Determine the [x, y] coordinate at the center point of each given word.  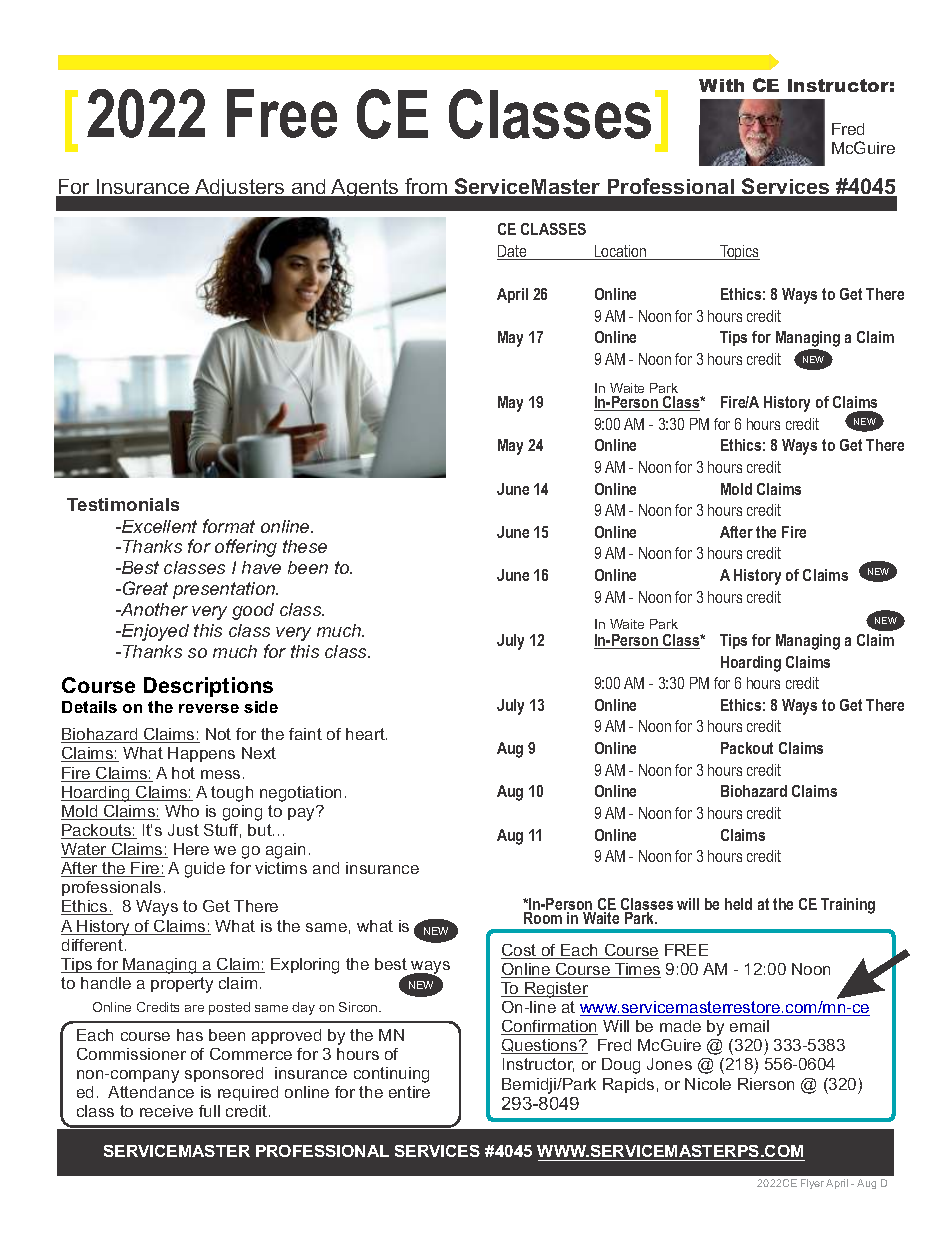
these [305, 546]
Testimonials [123, 504]
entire [409, 1092]
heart [366, 734]
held [738, 904]
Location [621, 252]
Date [513, 252]
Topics [739, 252]
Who [182, 811]
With [721, 85]
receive [166, 1111]
